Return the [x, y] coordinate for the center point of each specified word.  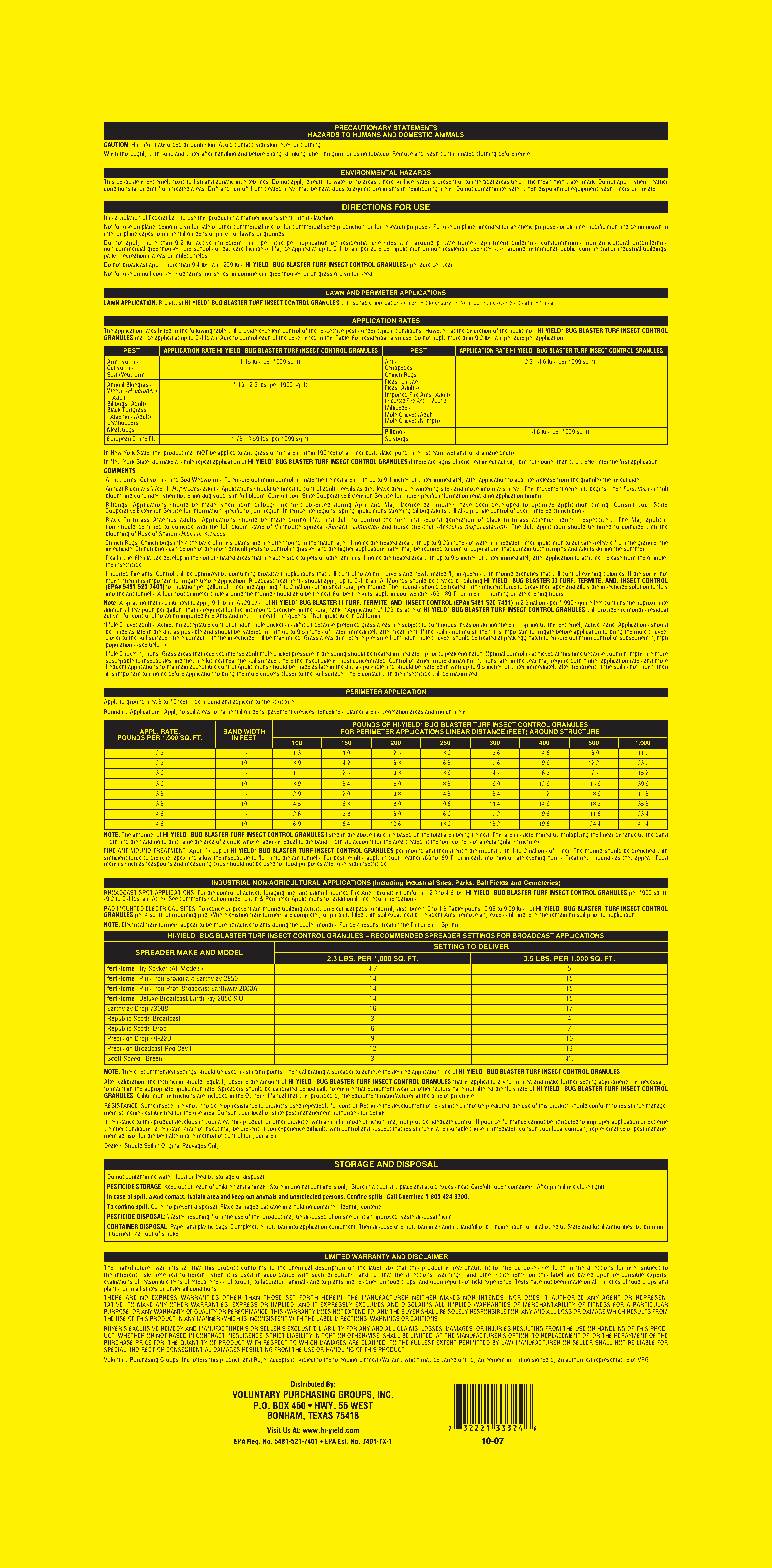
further [569, 1083]
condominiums [562, 244]
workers [390, 575]
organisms [386, 189]
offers [200, 1359]
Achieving [169, 626]
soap [167, 154]
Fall [415, 924]
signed [540, 1360]
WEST [361, 1405]
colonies [614, 575]
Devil [184, 1047]
